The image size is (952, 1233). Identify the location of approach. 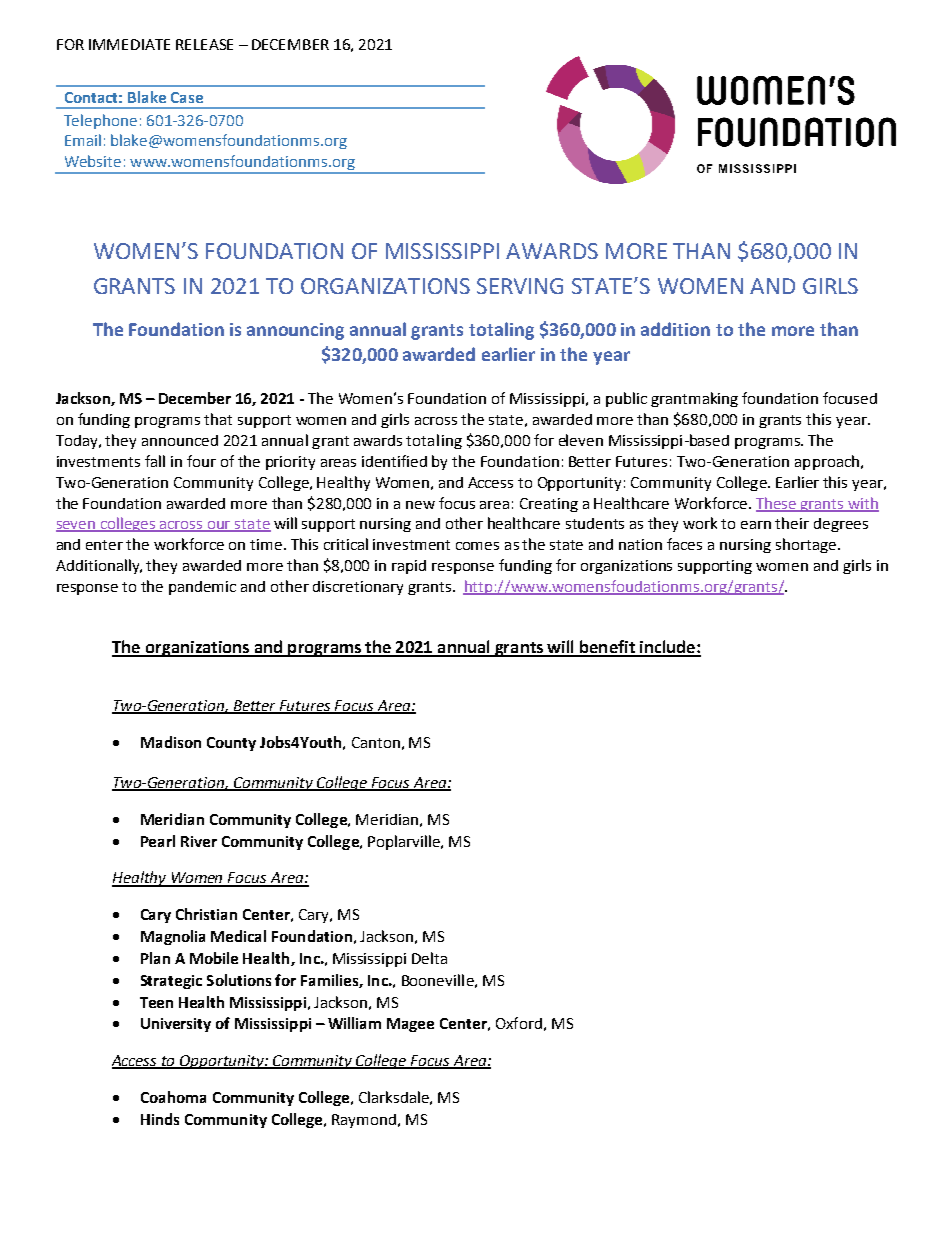
(827, 462).
